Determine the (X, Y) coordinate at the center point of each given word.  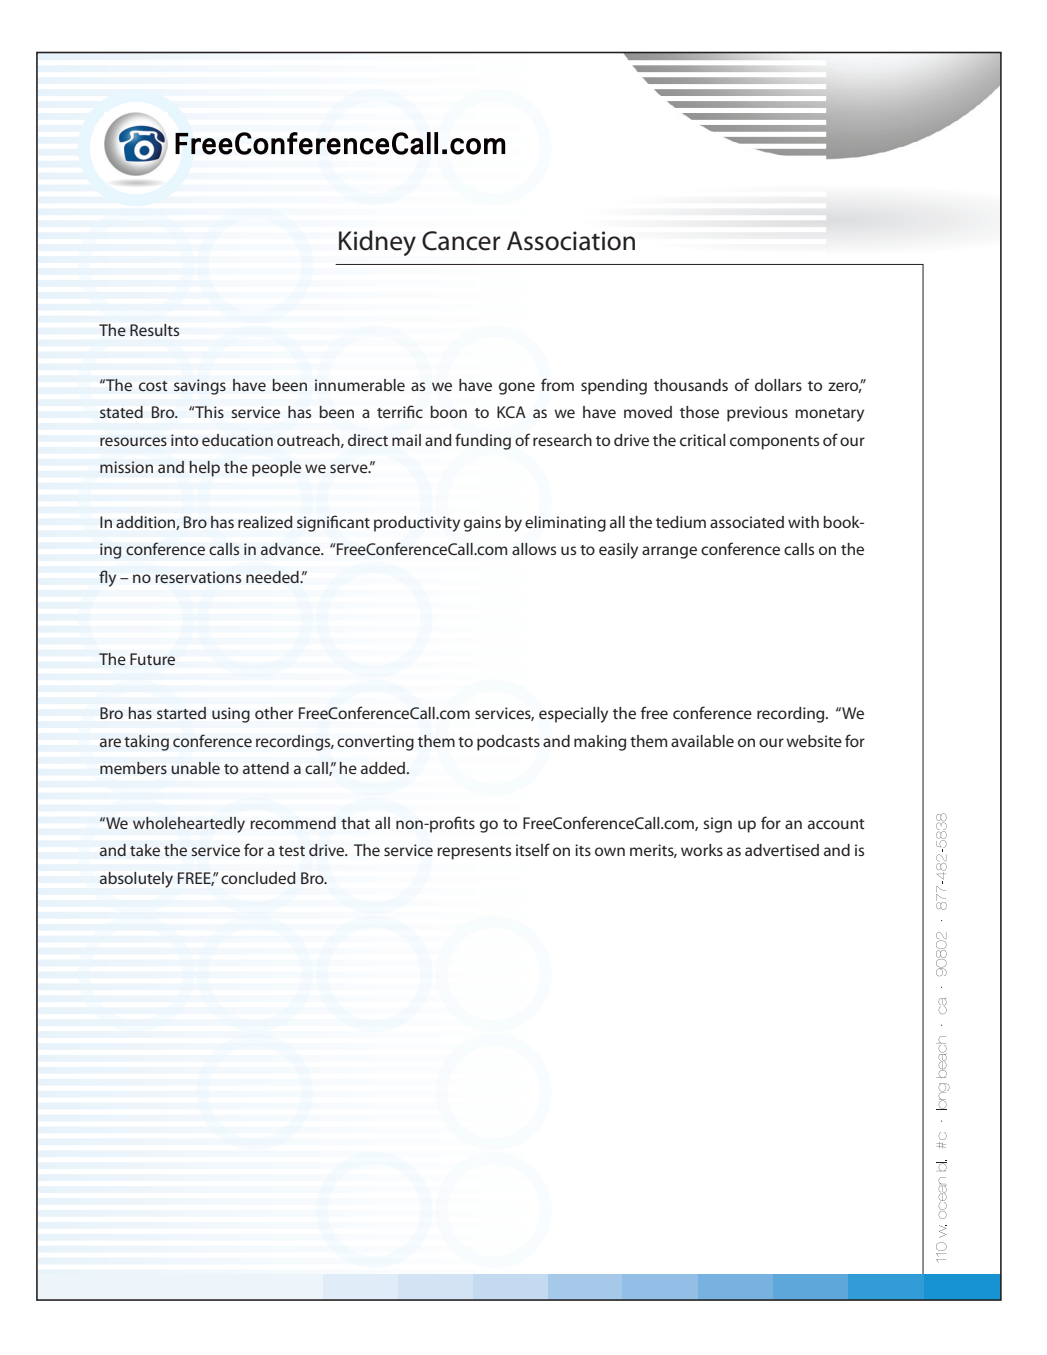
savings (200, 387)
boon (448, 412)
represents (474, 853)
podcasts (508, 743)
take (145, 850)
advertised (782, 850)
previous (757, 414)
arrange (669, 552)
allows (534, 549)
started (181, 713)
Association (571, 241)
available (702, 741)
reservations (198, 577)
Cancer (461, 241)
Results (154, 330)
